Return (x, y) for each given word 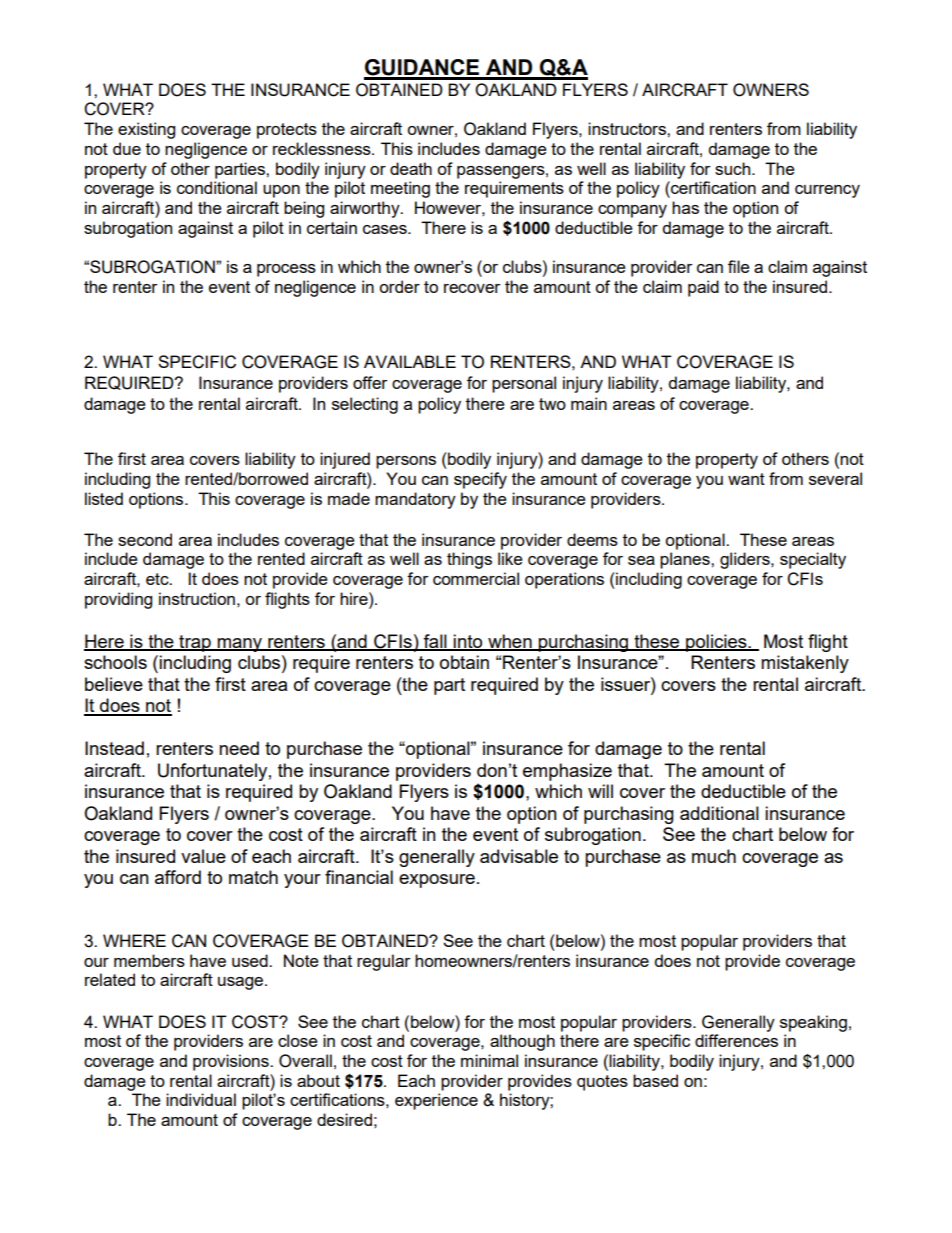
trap (195, 643)
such (734, 168)
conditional (217, 187)
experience (436, 1101)
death (411, 168)
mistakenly (805, 664)
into (468, 642)
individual (201, 1099)
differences (736, 1040)
